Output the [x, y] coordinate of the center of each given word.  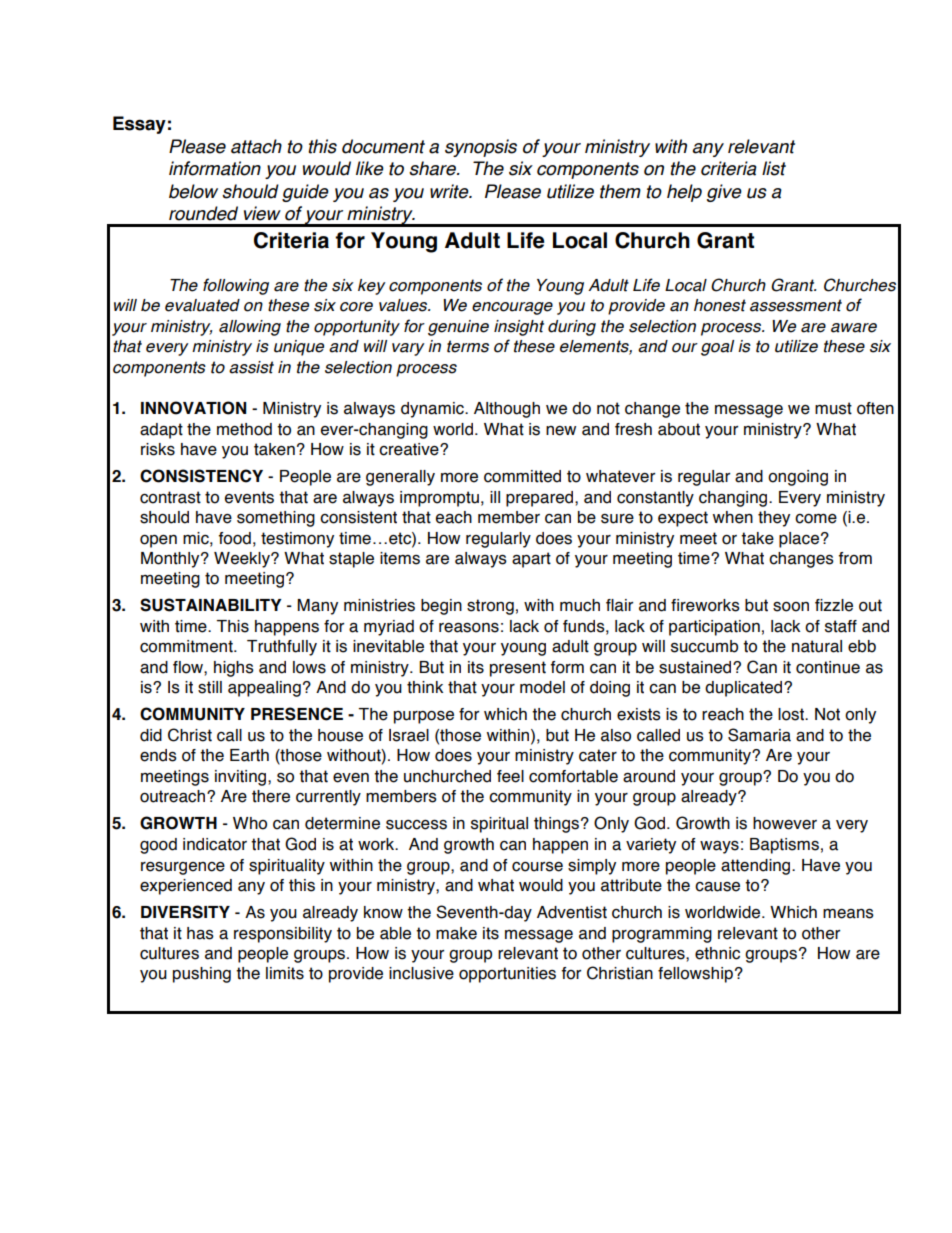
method [244, 429]
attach [256, 146]
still [210, 687]
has [200, 933]
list [774, 168]
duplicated [745, 689]
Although [507, 410]
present [518, 669]
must [833, 408]
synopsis [481, 148]
